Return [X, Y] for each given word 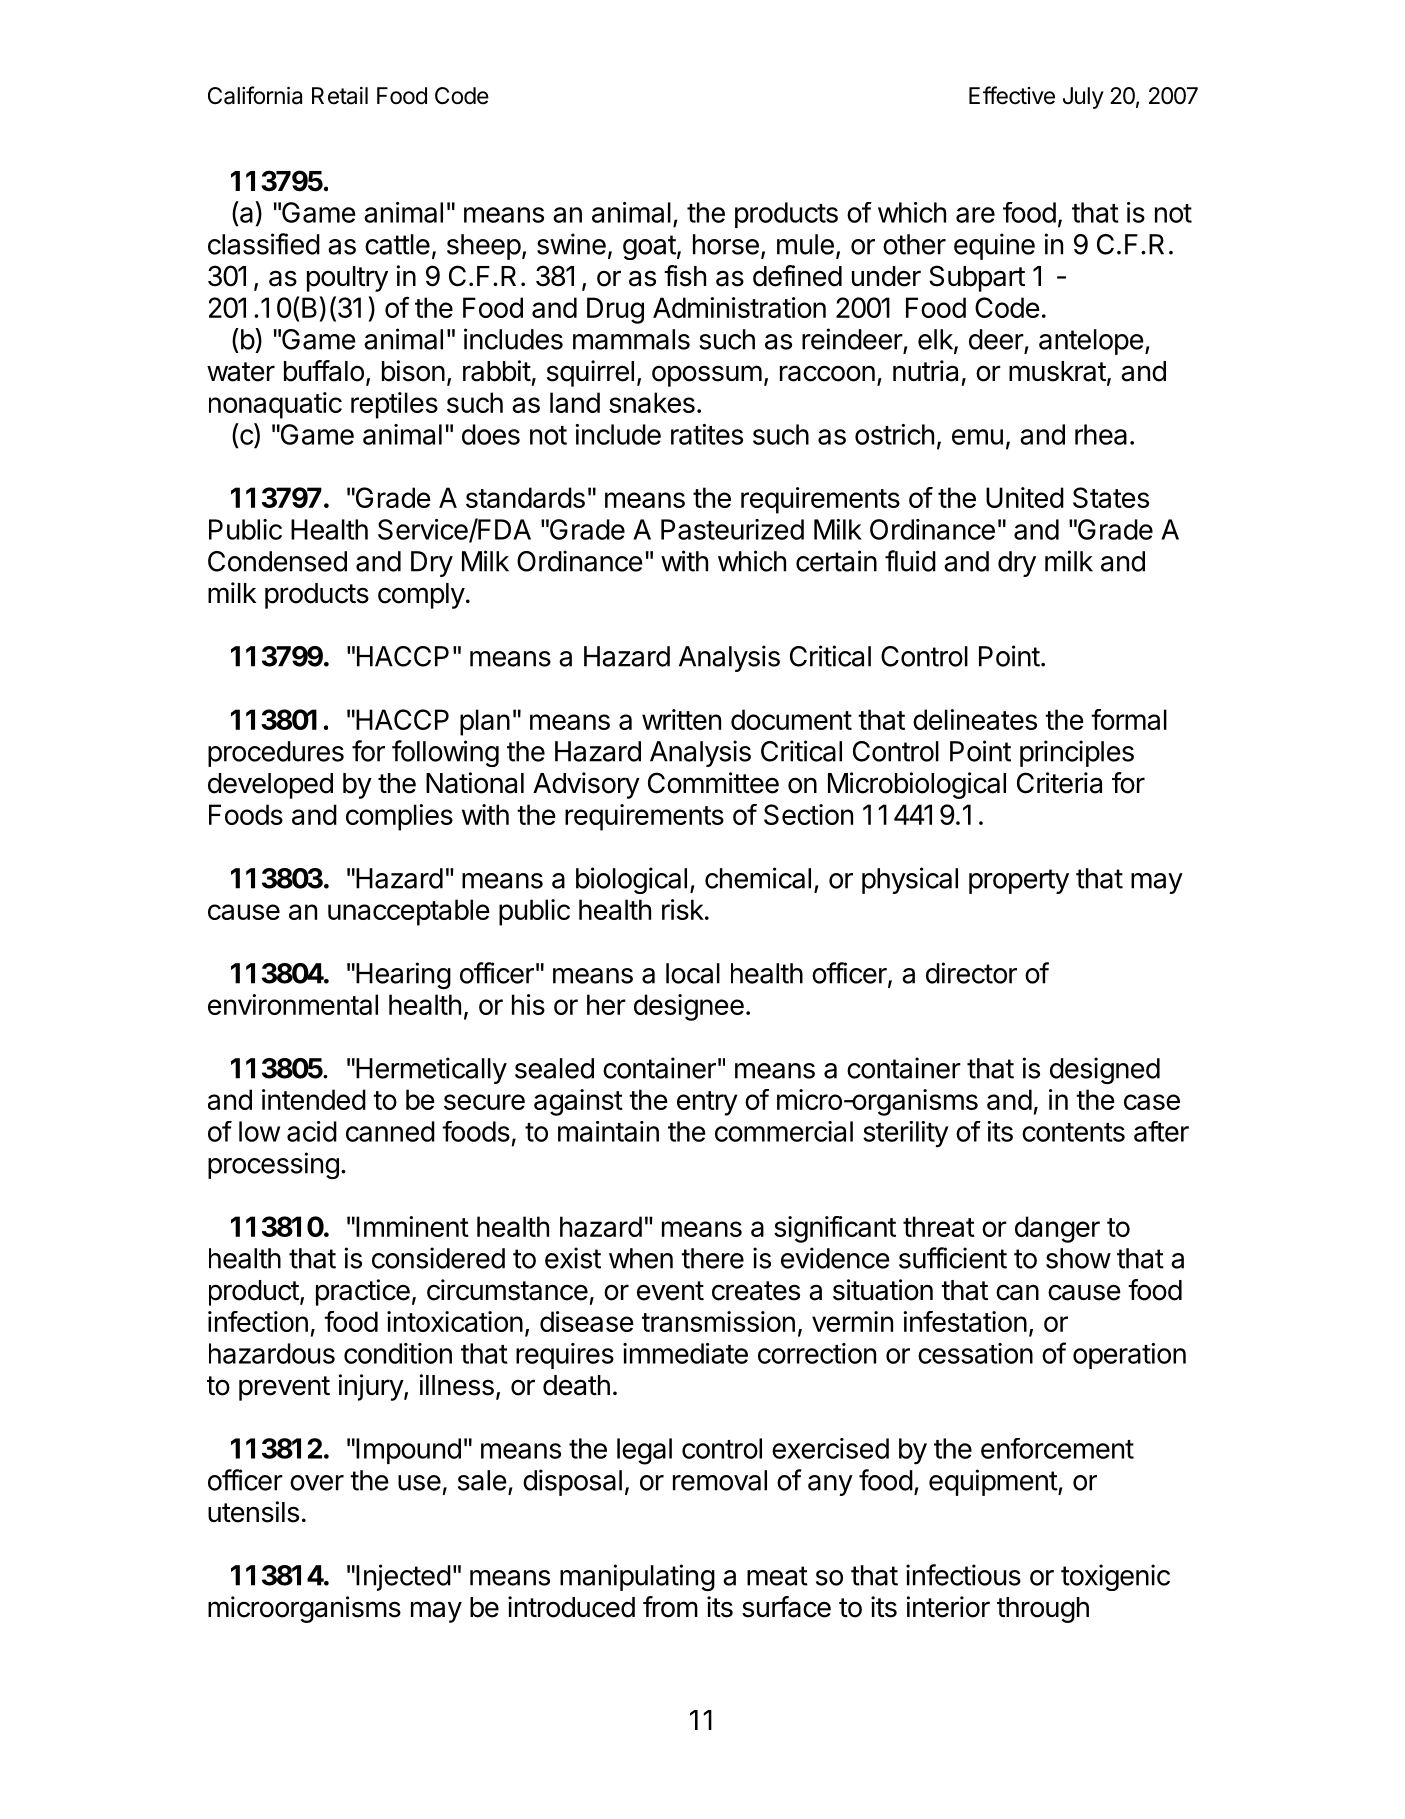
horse [726, 244]
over [317, 1483]
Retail [340, 96]
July [1083, 98]
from [670, 1607]
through [1043, 1610]
